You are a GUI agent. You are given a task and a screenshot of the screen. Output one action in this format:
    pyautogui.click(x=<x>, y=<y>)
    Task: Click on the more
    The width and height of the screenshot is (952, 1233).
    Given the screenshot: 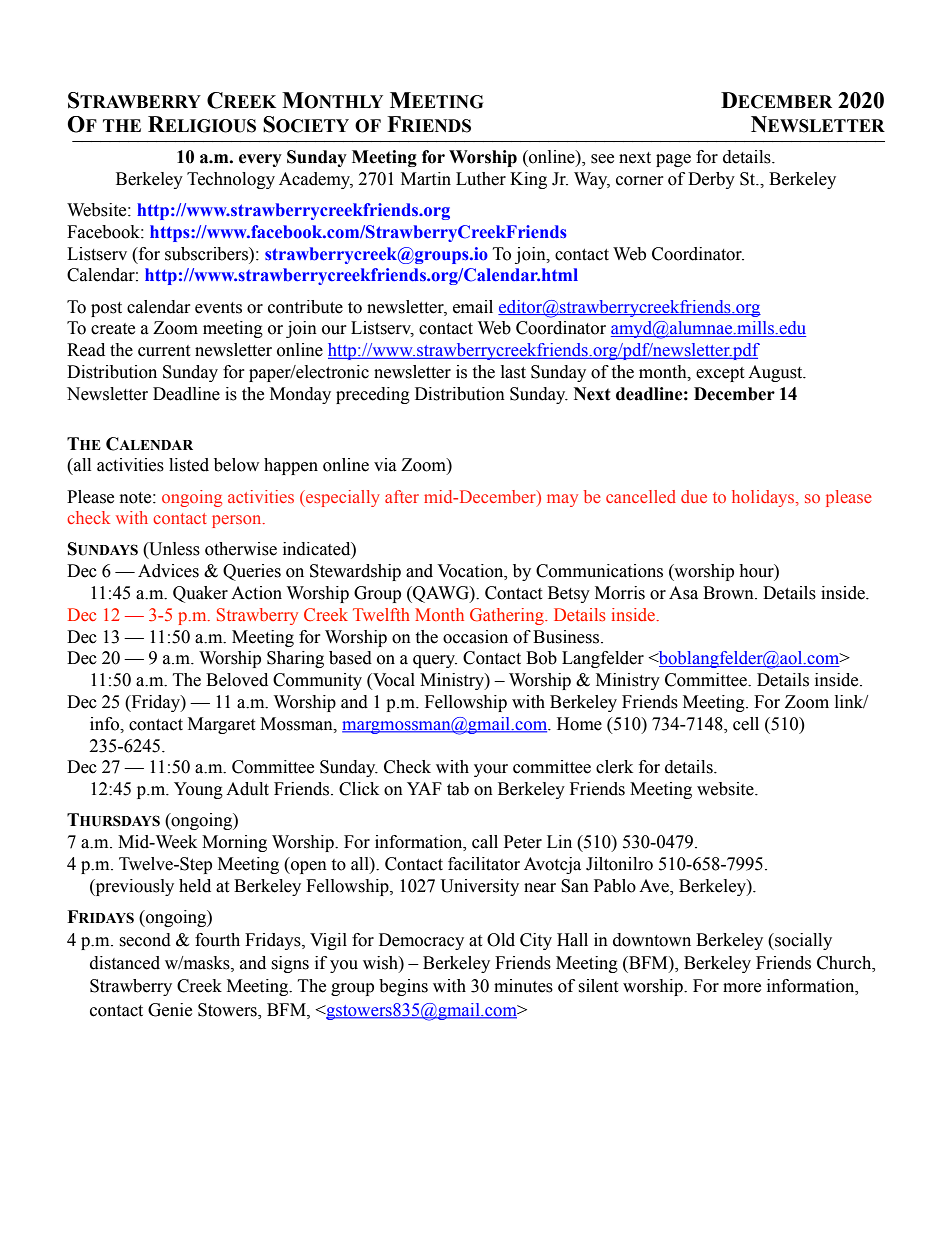 What is the action you would take?
    pyautogui.click(x=742, y=988)
